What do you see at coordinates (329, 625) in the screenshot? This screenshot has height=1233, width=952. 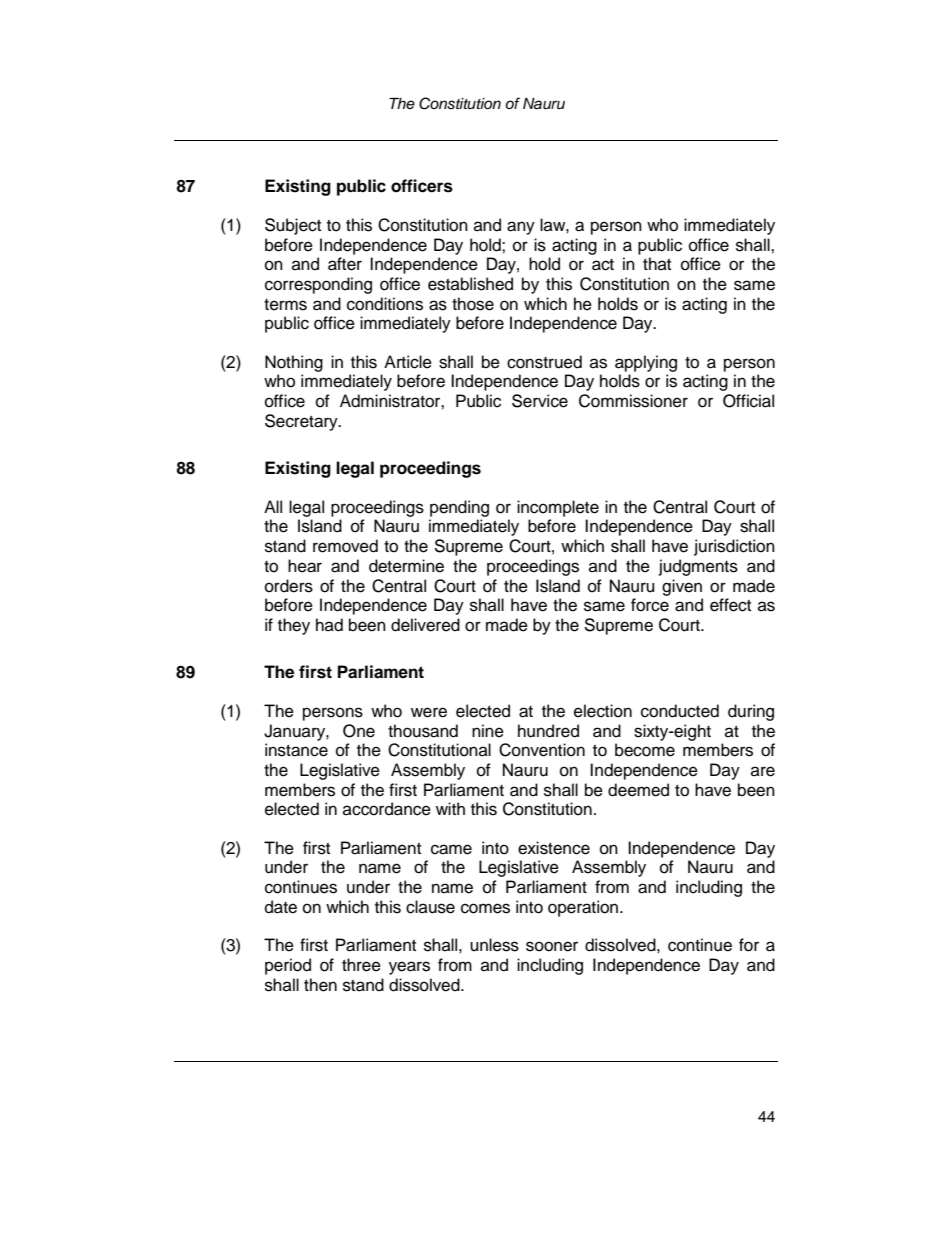 I see `had` at bounding box center [329, 625].
